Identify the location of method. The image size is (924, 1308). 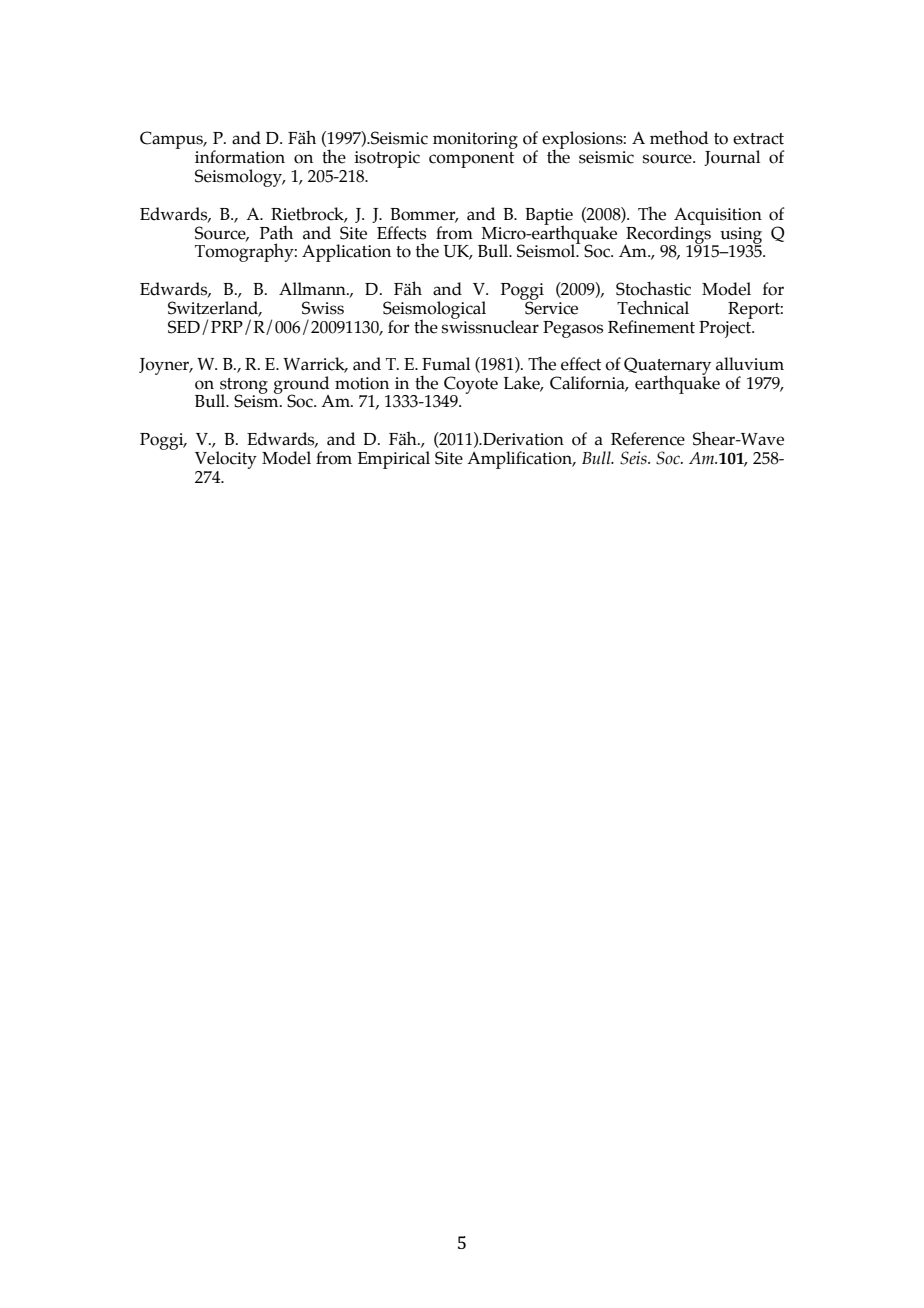
(679, 137).
